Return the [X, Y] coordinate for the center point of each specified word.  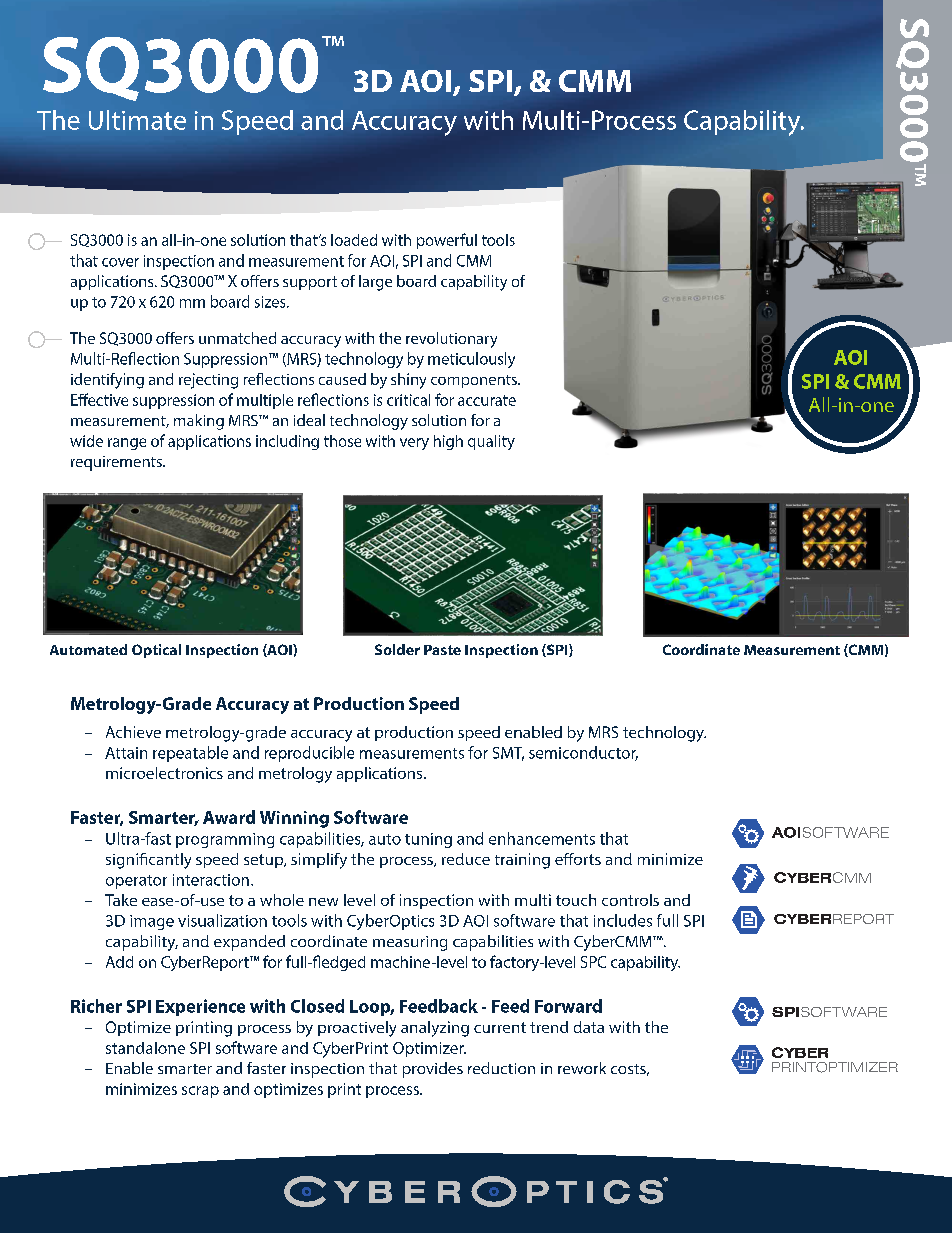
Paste [442, 650]
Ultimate [137, 120]
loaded [354, 240]
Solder [397, 649]
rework [582, 1068]
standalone [145, 1048]
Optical [156, 651]
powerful [447, 241]
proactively [357, 1029]
